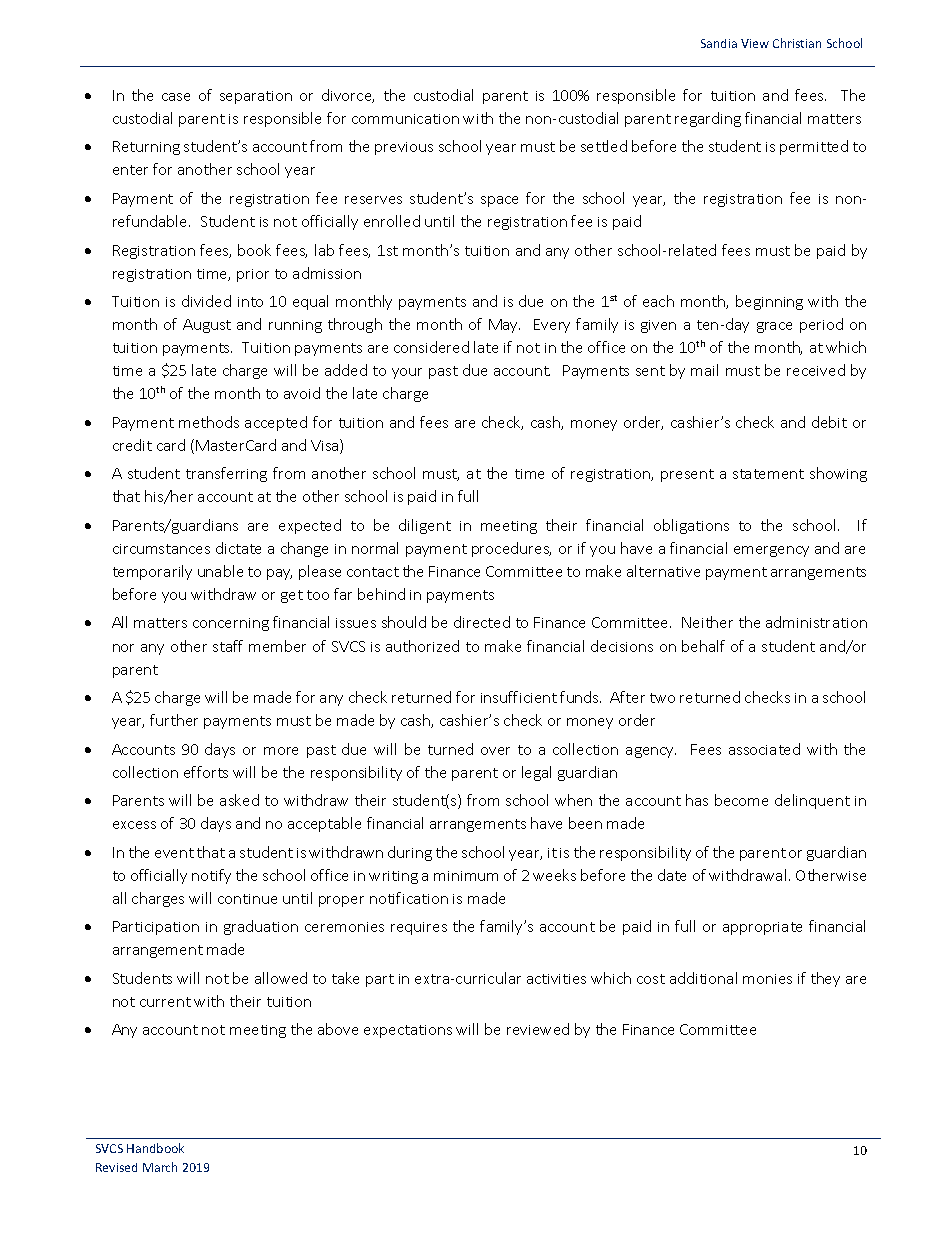 The width and height of the document is (952, 1233). I want to click on communication, so click(405, 119).
